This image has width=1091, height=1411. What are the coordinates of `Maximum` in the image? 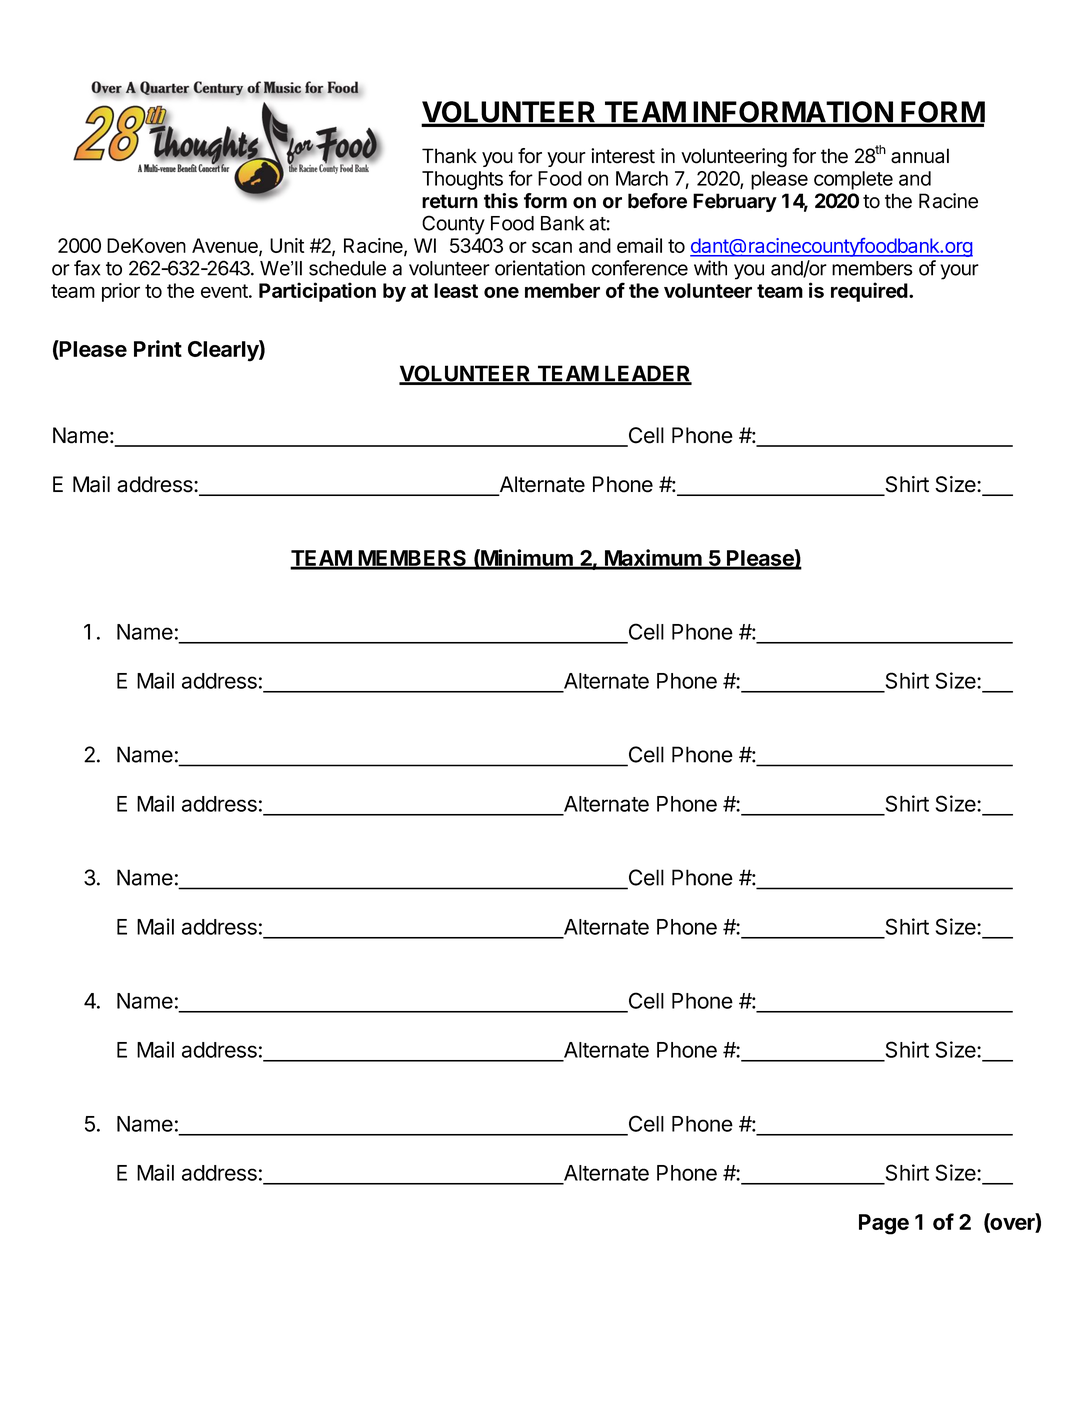 It's located at (653, 559).
